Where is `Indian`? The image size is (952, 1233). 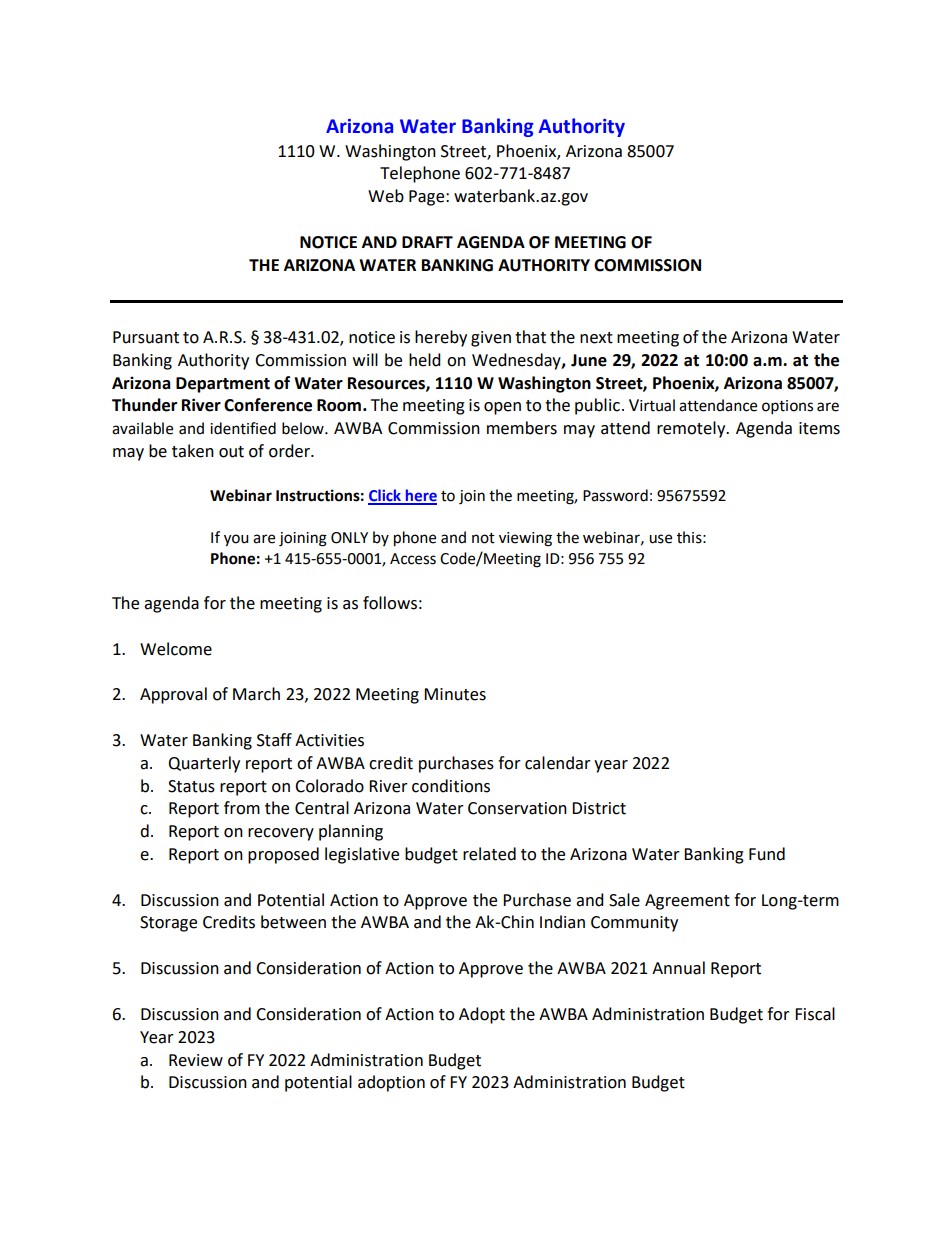
Indian is located at coordinates (562, 922).
